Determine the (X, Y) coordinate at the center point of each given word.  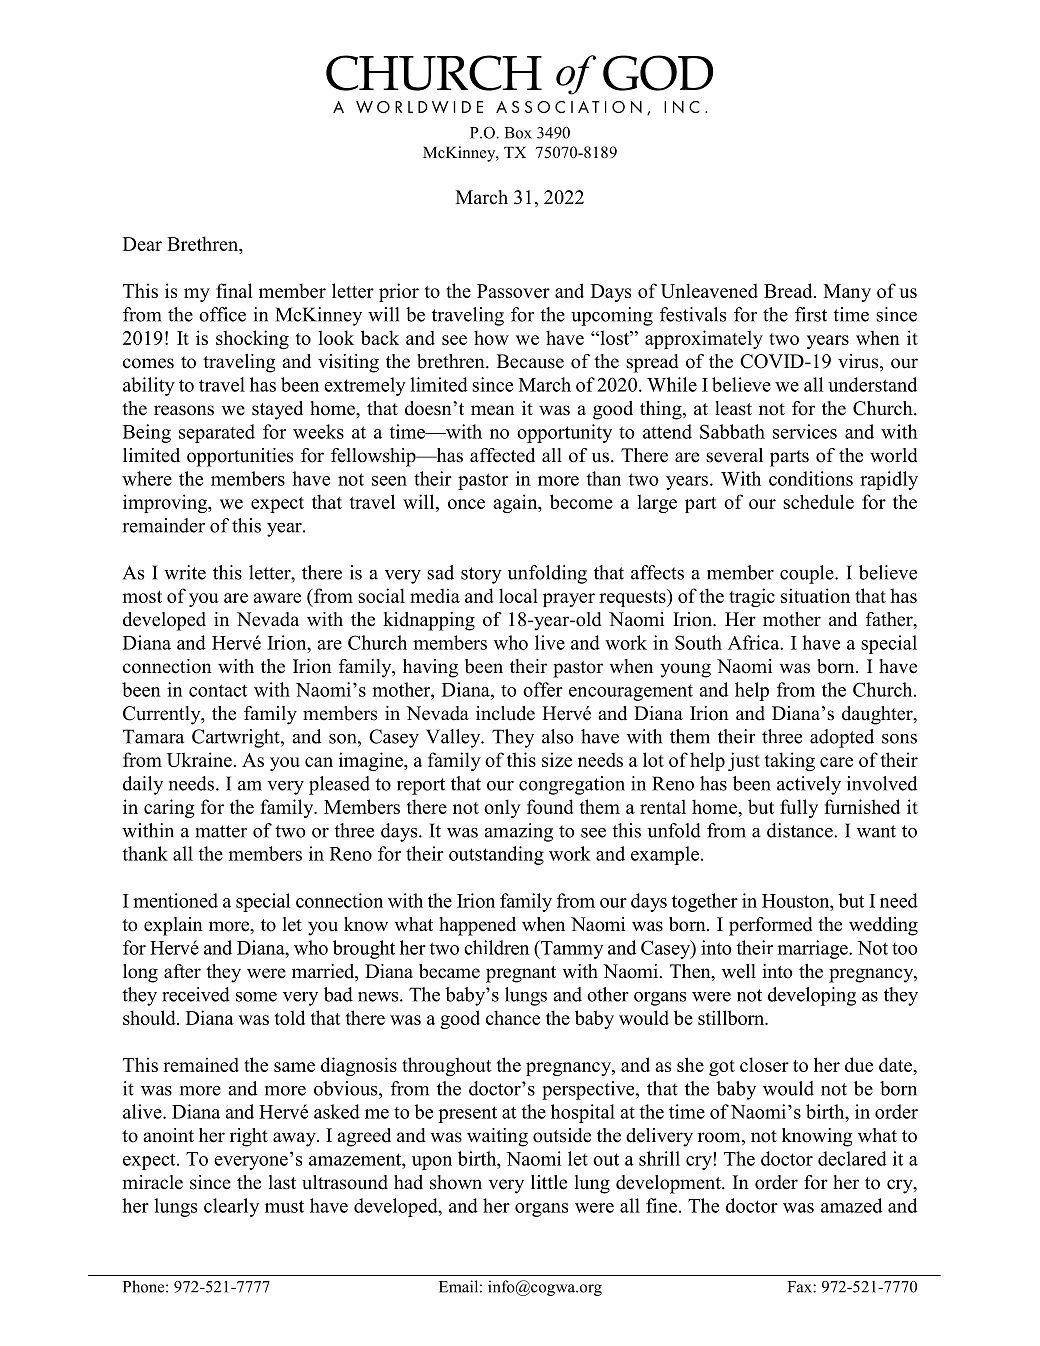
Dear (142, 244)
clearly (231, 1207)
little (549, 1182)
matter (221, 831)
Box (518, 133)
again (516, 503)
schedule (818, 501)
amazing (518, 832)
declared (852, 1158)
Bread (789, 290)
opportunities (240, 457)
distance (801, 830)
